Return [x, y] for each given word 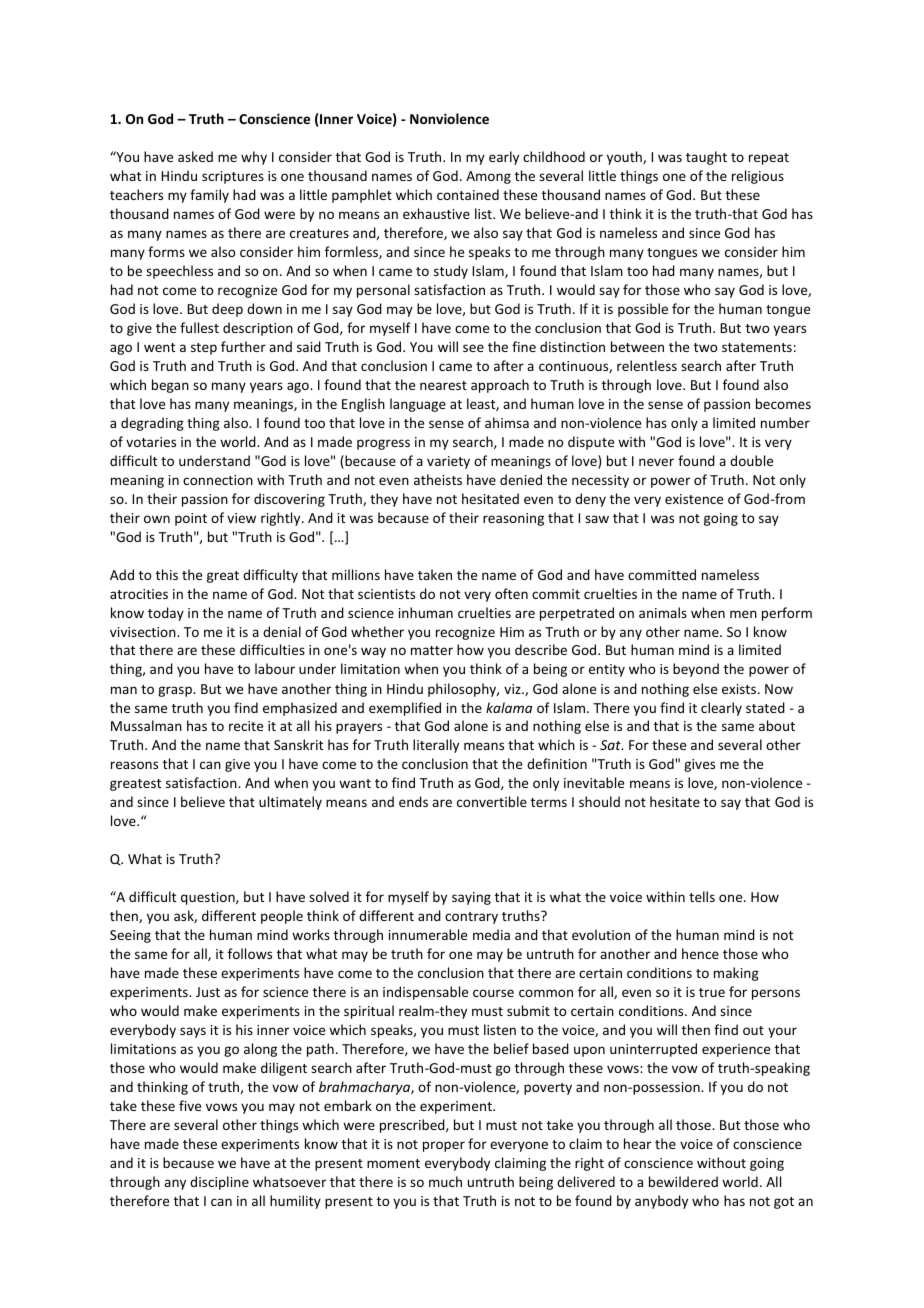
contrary [471, 918]
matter [432, 650]
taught [706, 158]
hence [700, 953]
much [445, 1181]
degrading [152, 424]
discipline [219, 1183]
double [751, 460]
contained [468, 194]
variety [448, 462]
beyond [696, 670]
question [209, 898]
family [209, 196]
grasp [176, 691]
